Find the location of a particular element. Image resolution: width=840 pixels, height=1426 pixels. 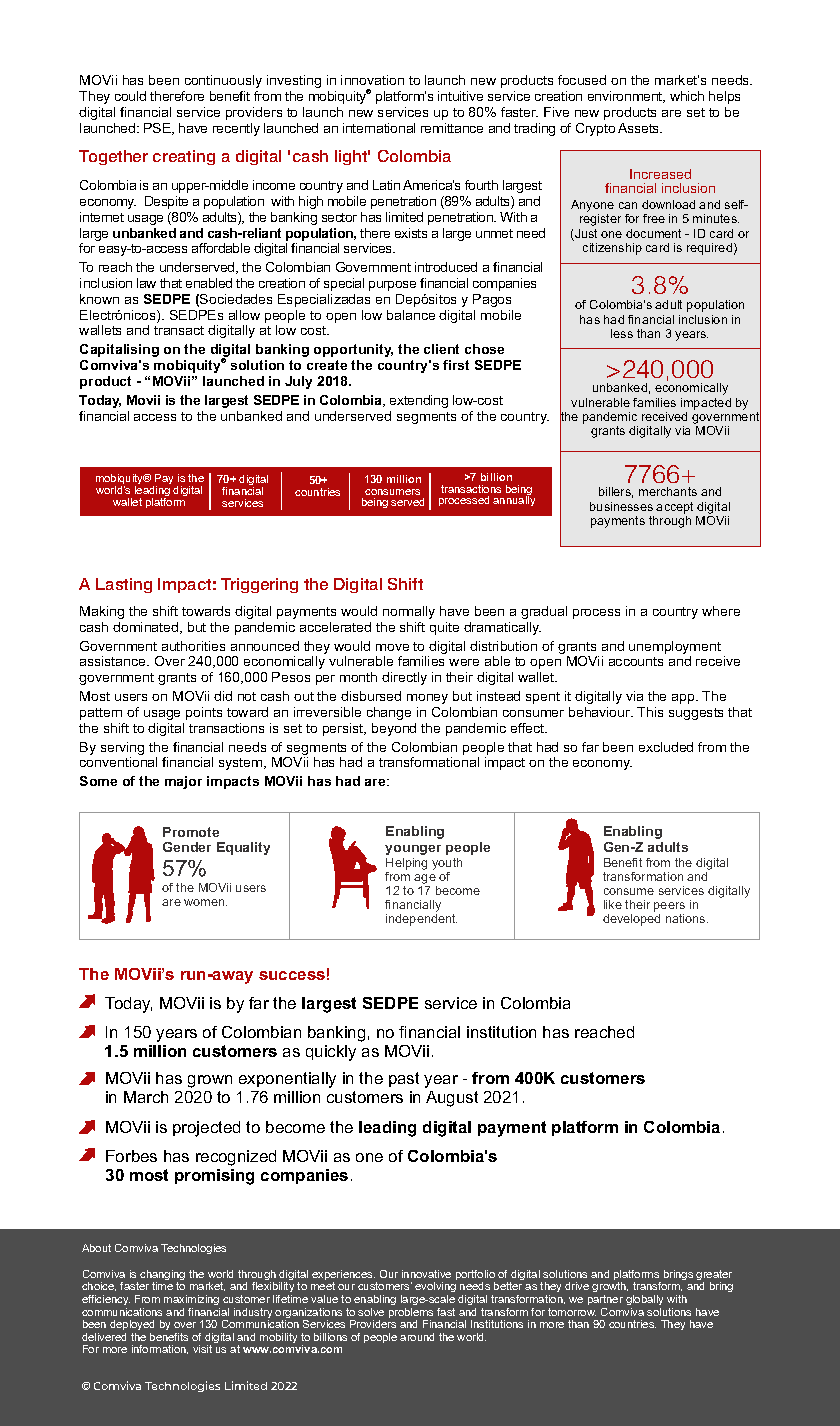

international is located at coordinates (379, 128).
